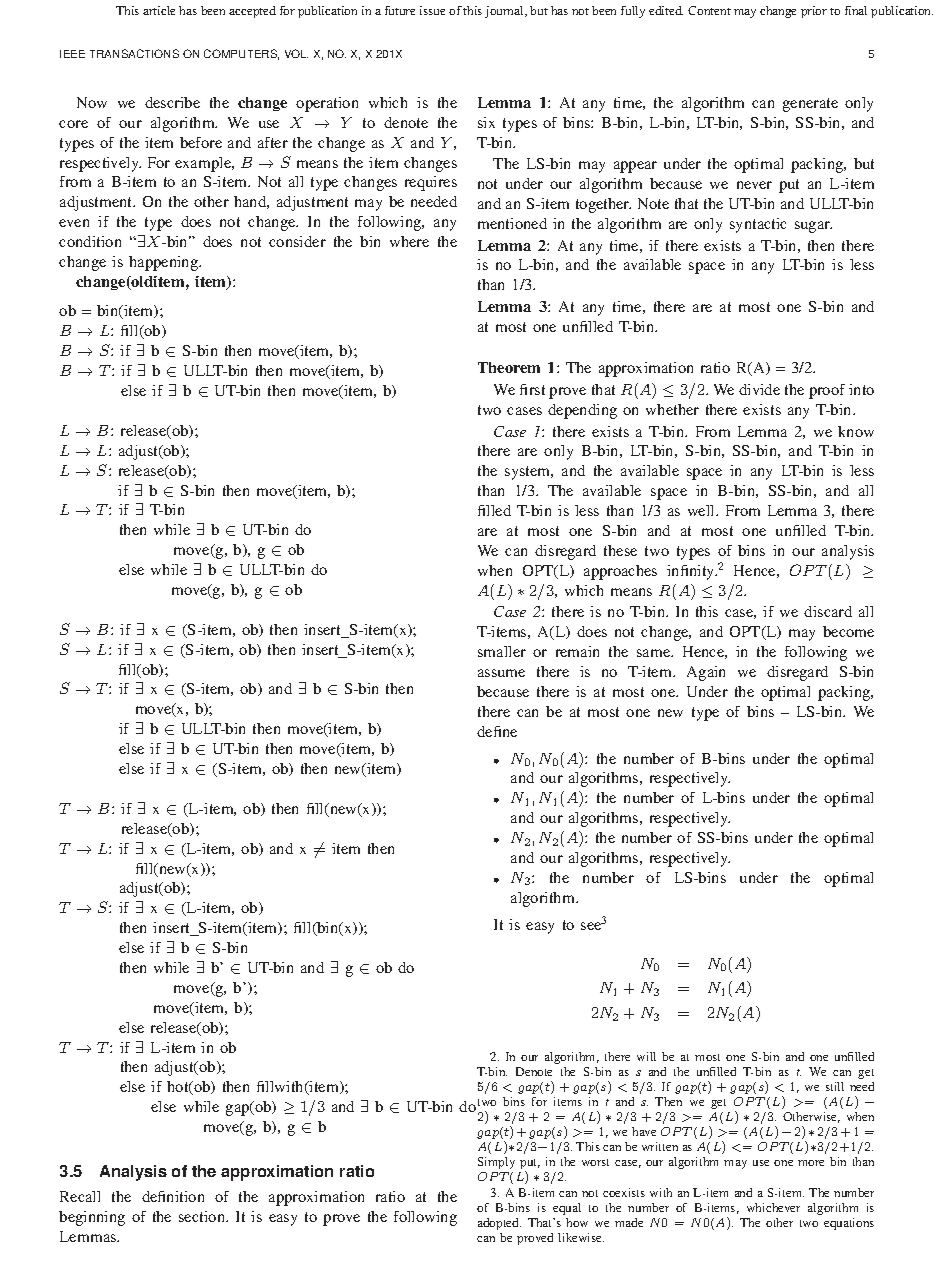  Describe the element at coordinates (432, 10) in the screenshot. I see `issue` at that location.
